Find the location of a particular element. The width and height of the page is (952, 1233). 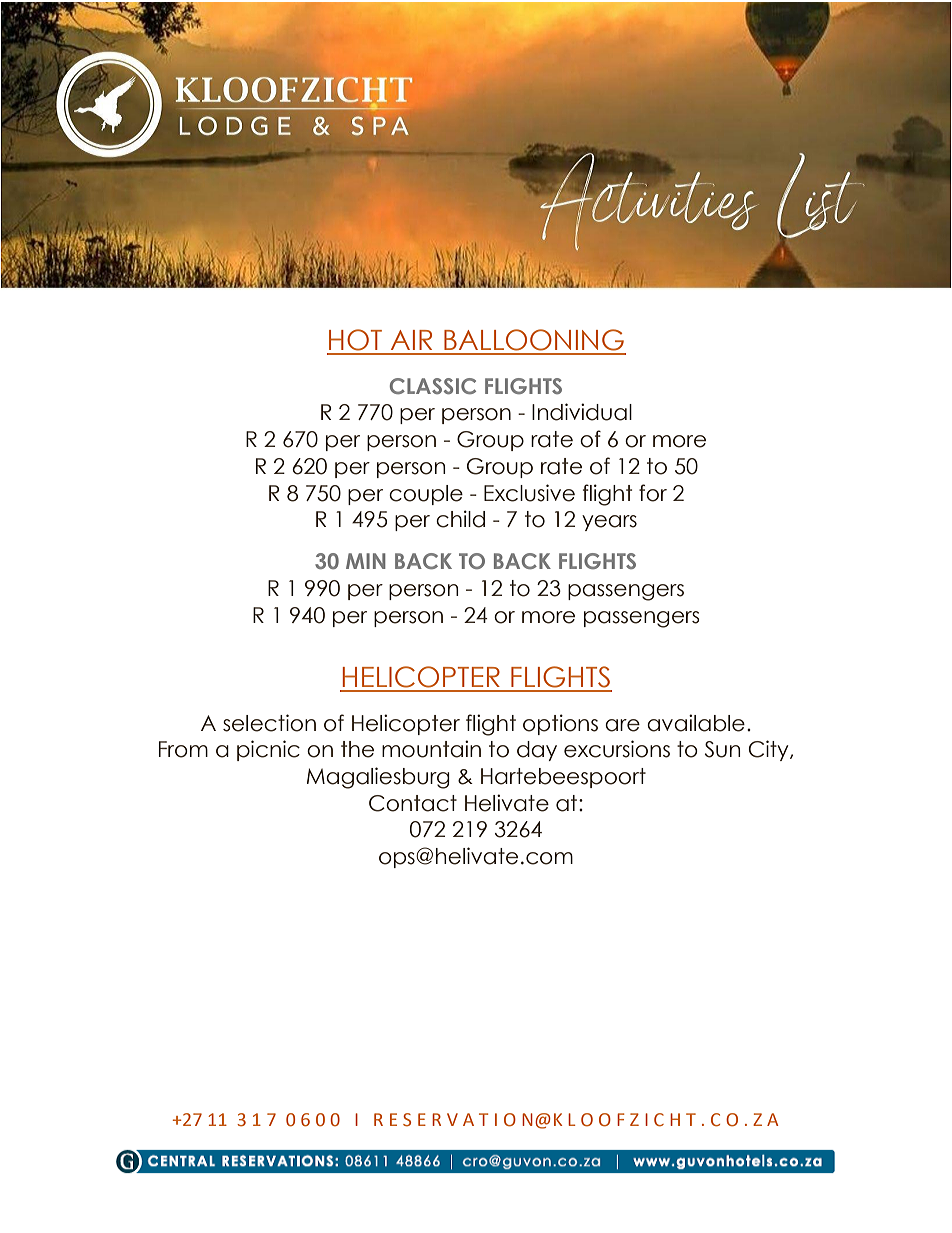

Exclusive is located at coordinates (529, 493).
